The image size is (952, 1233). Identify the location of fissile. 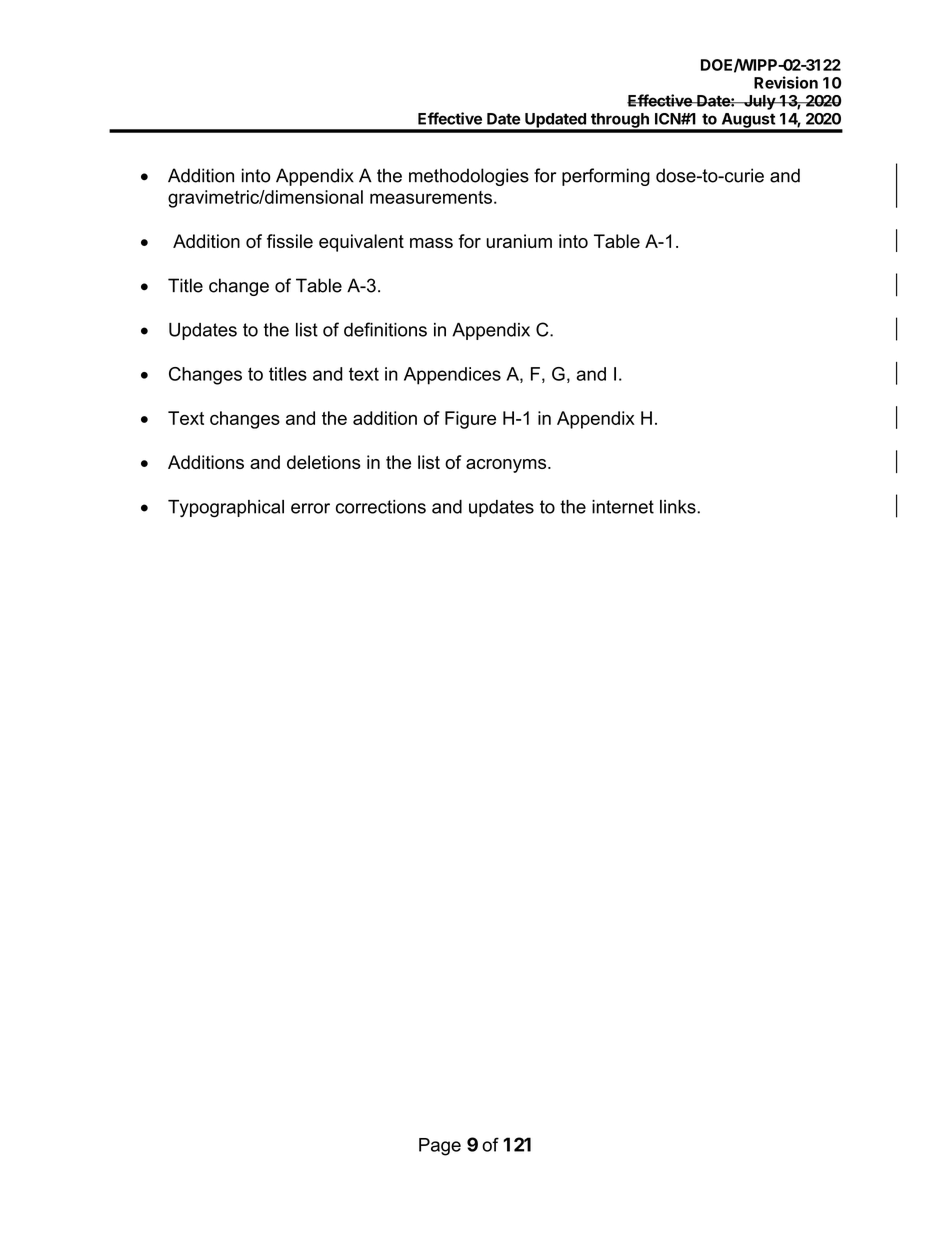
(290, 241).
